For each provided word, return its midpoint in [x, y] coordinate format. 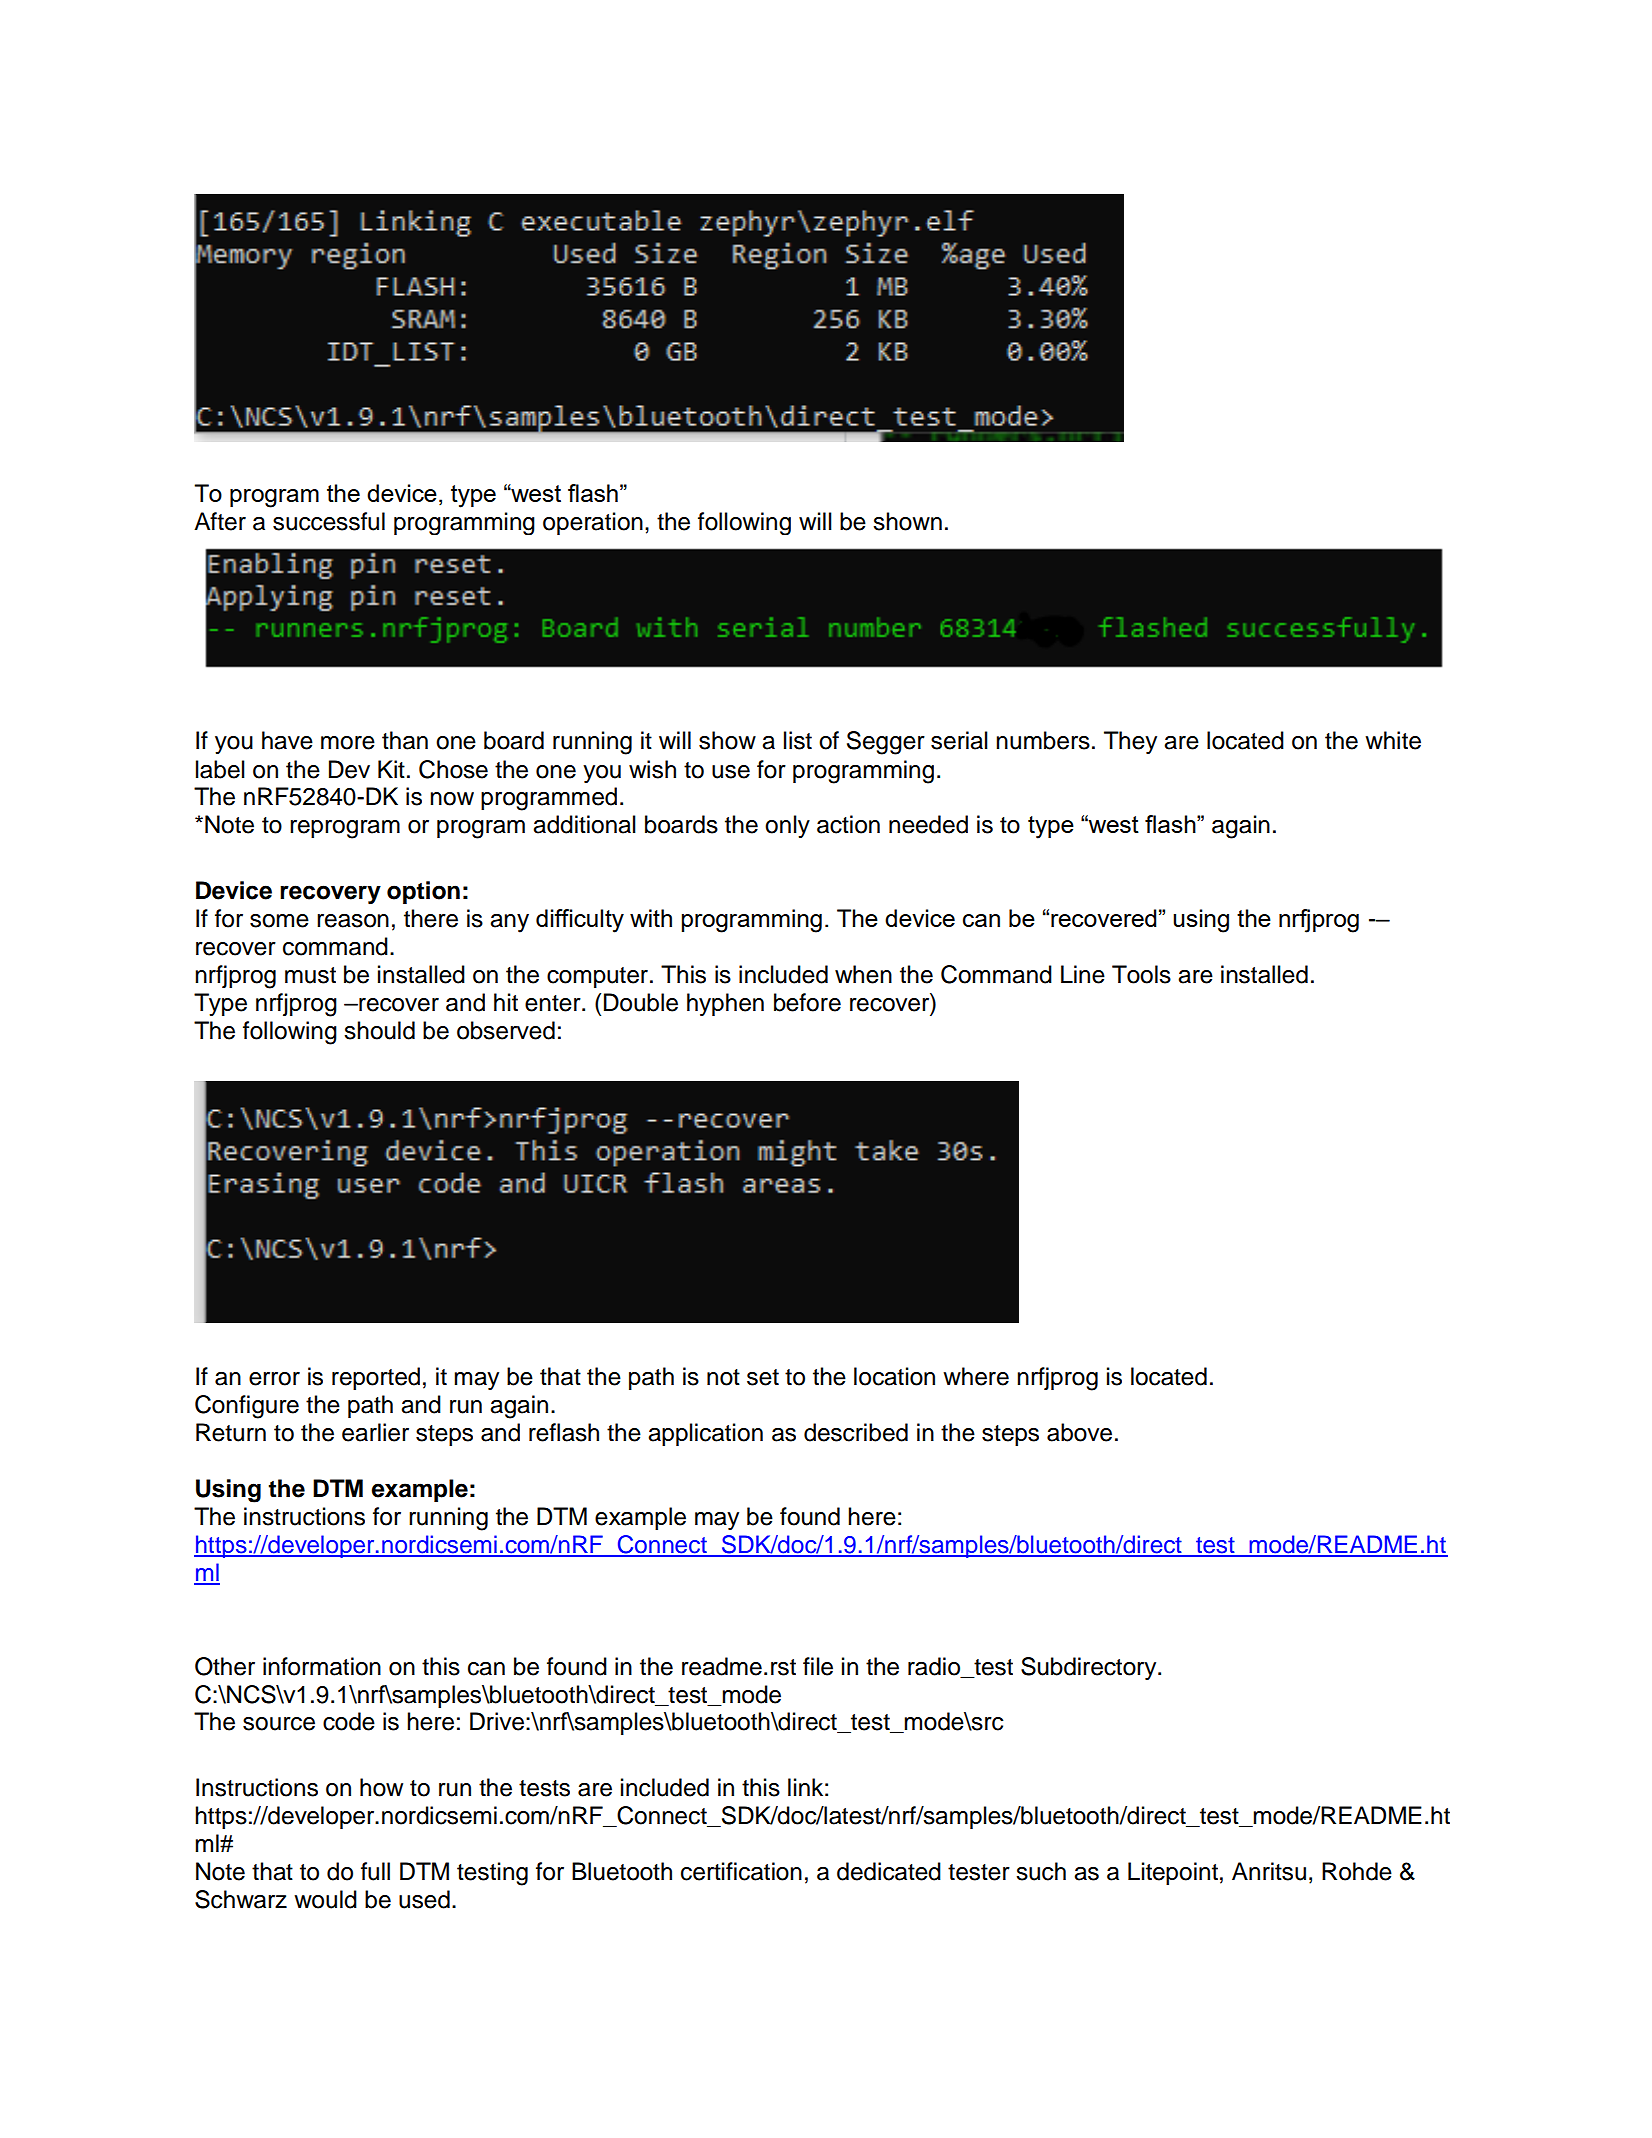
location [894, 1376]
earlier [375, 1432]
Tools [1141, 974]
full [375, 1871]
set [763, 1377]
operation [593, 523]
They [1130, 742]
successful [329, 521]
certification [741, 1871]
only [787, 826]
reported [376, 1378]
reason [353, 921]
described [856, 1432]
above [1079, 1432]
